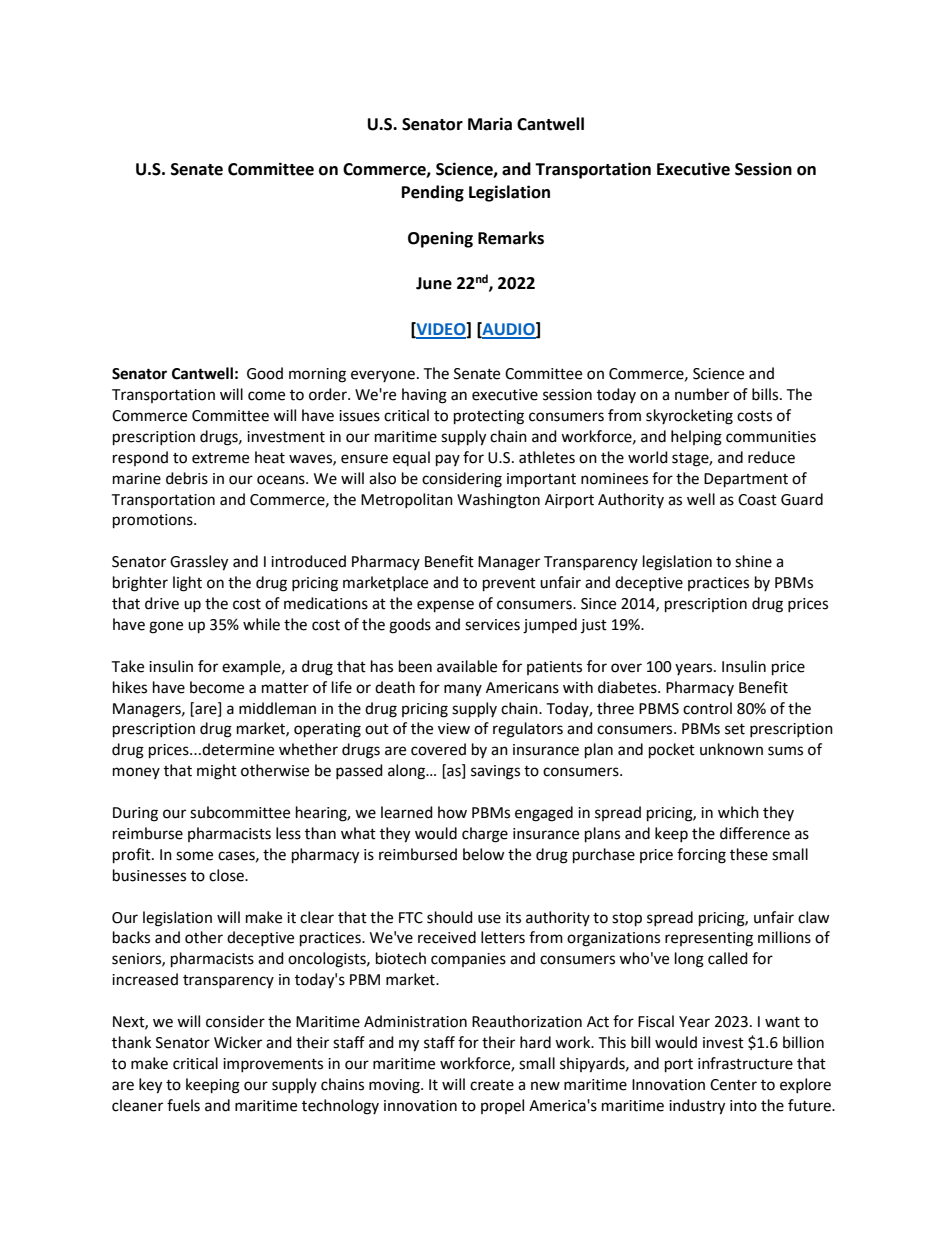 Image resolution: width=952 pixels, height=1233 pixels. What do you see at coordinates (746, 480) in the page?
I see `Department` at bounding box center [746, 480].
